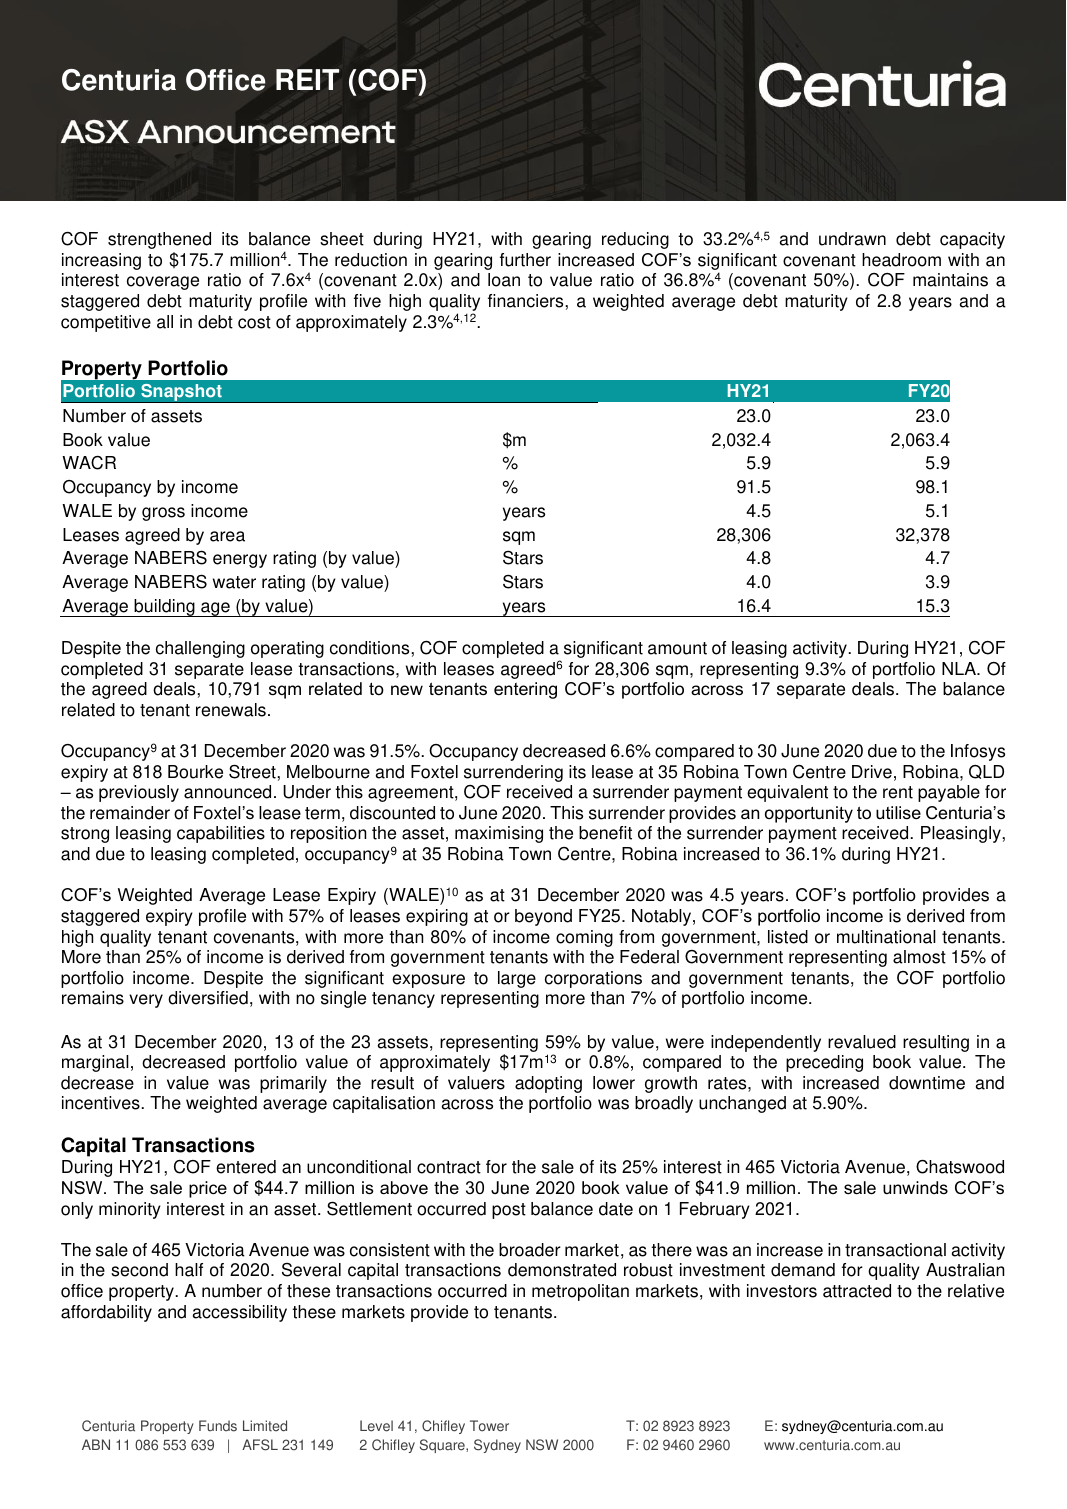 This screenshot has width=1067, height=1509. I want to click on Drive, so click(872, 772).
